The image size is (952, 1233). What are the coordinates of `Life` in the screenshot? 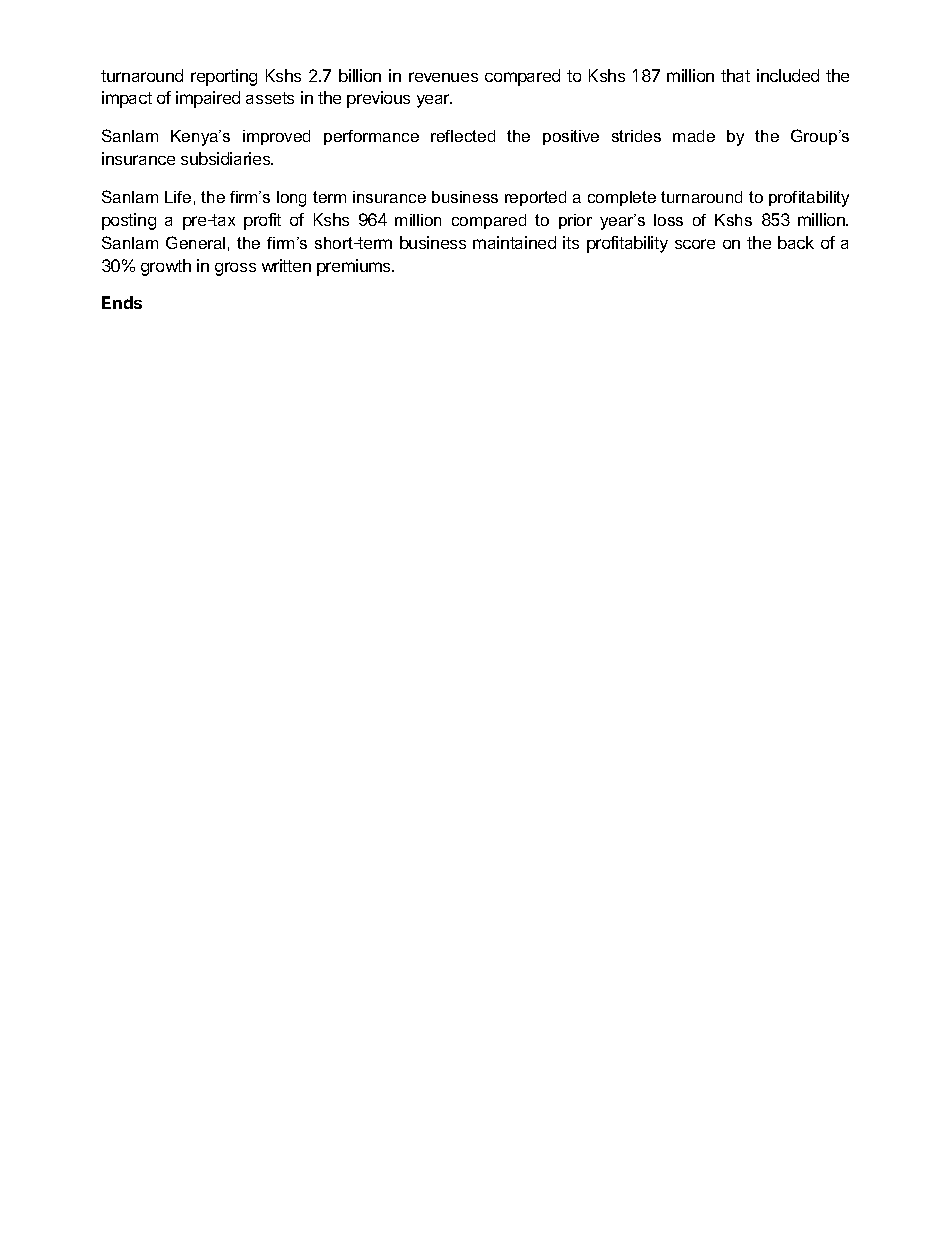 It's located at (178, 197).
